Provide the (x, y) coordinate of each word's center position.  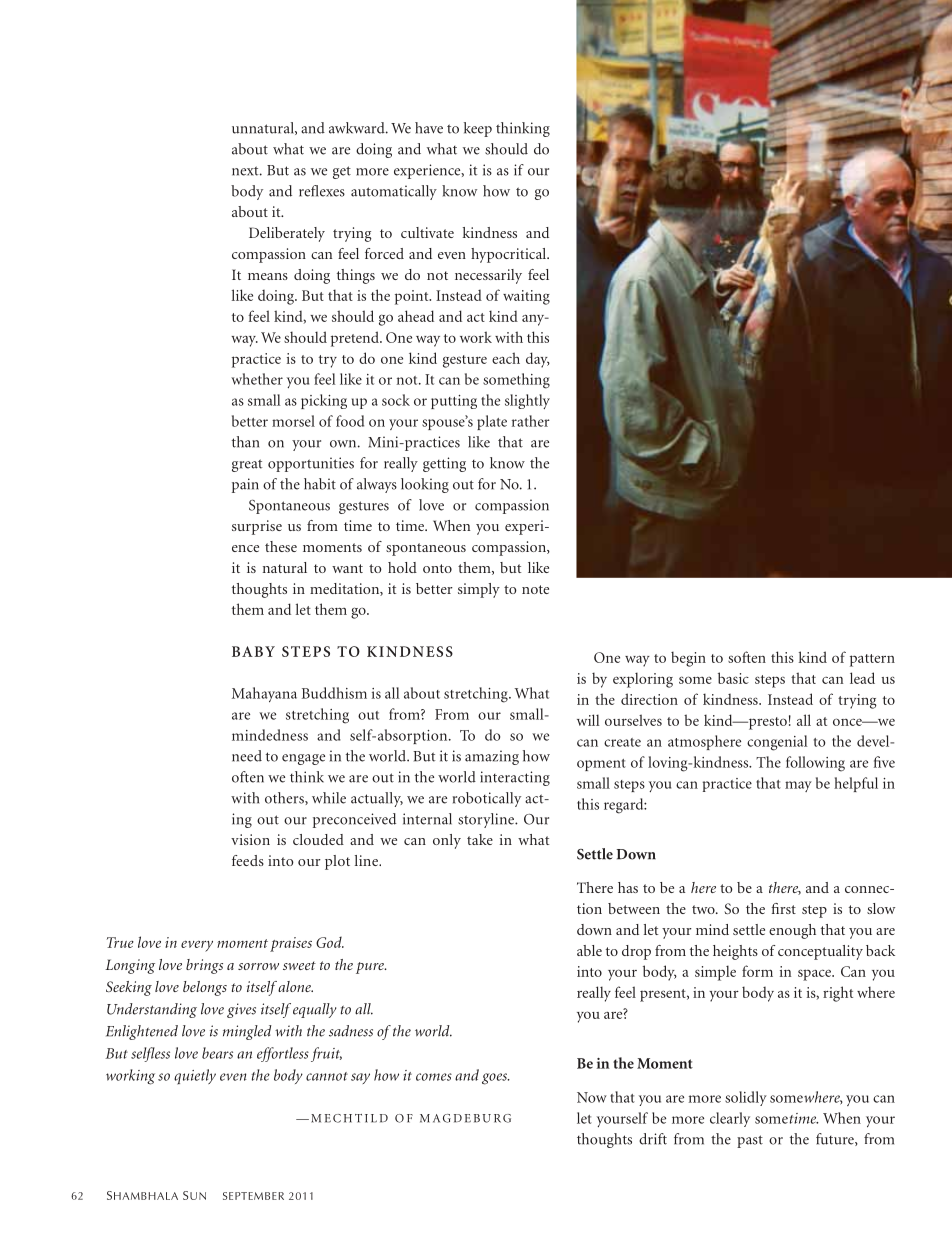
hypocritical (510, 255)
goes (496, 1079)
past (750, 1141)
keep (478, 129)
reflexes (322, 191)
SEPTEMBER (253, 1196)
